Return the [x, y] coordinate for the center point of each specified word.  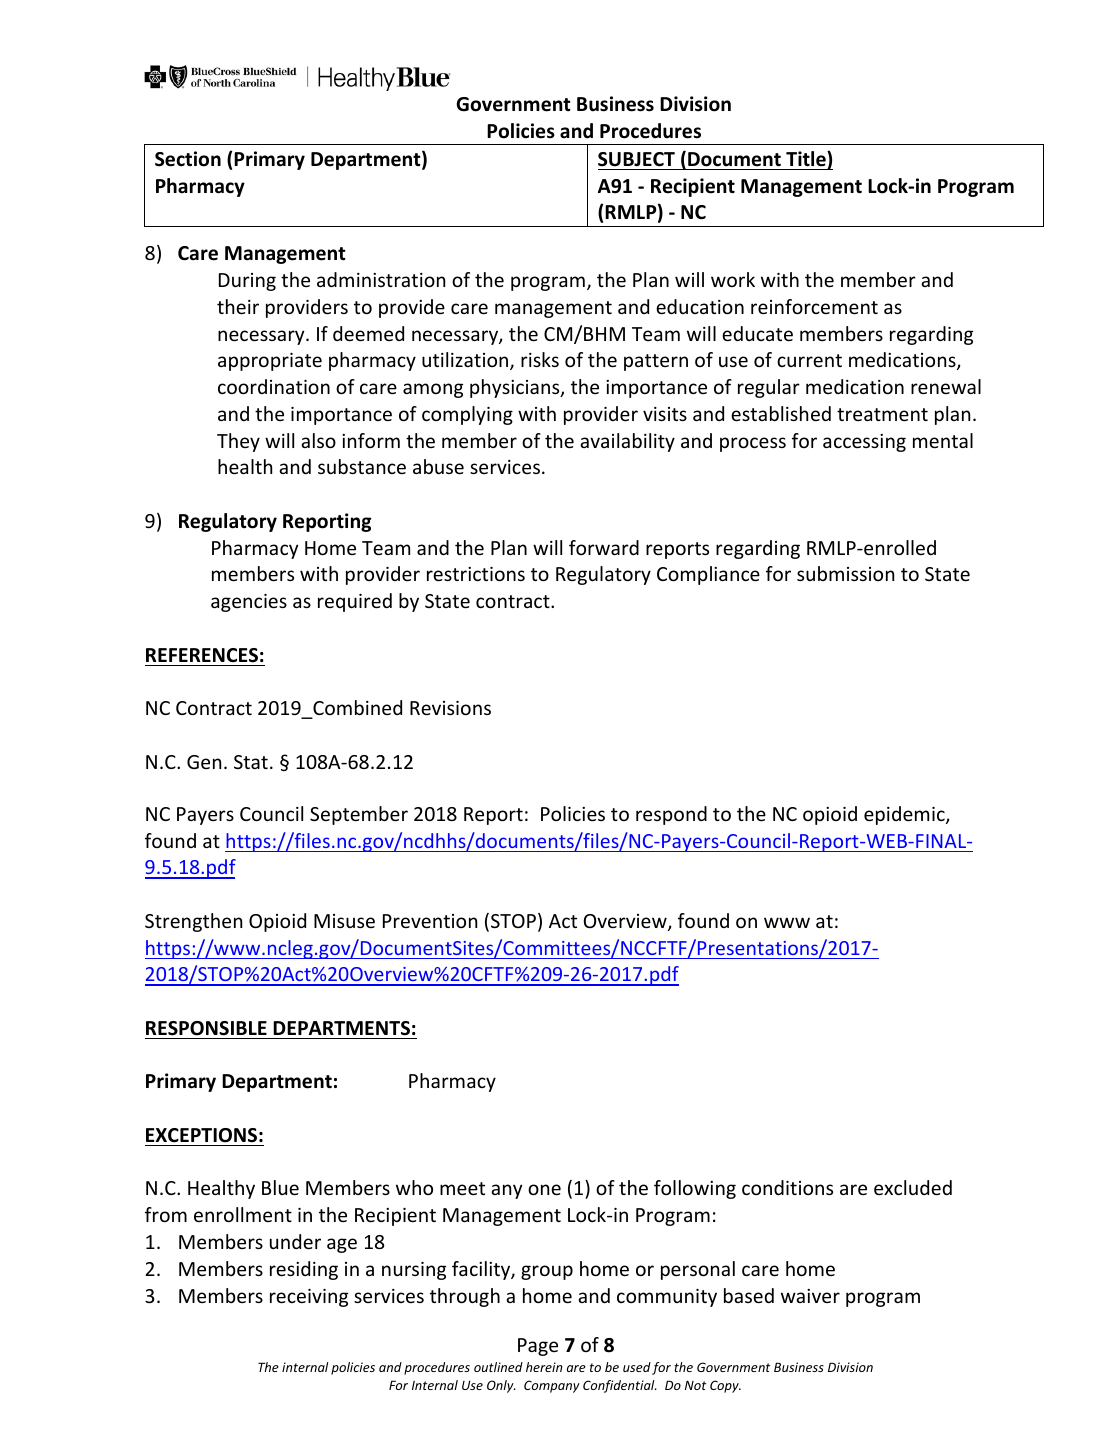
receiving [309, 1298]
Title [807, 159]
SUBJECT [636, 159]
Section [188, 159]
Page [538, 1347]
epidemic [905, 815]
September [359, 815]
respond [671, 815]
